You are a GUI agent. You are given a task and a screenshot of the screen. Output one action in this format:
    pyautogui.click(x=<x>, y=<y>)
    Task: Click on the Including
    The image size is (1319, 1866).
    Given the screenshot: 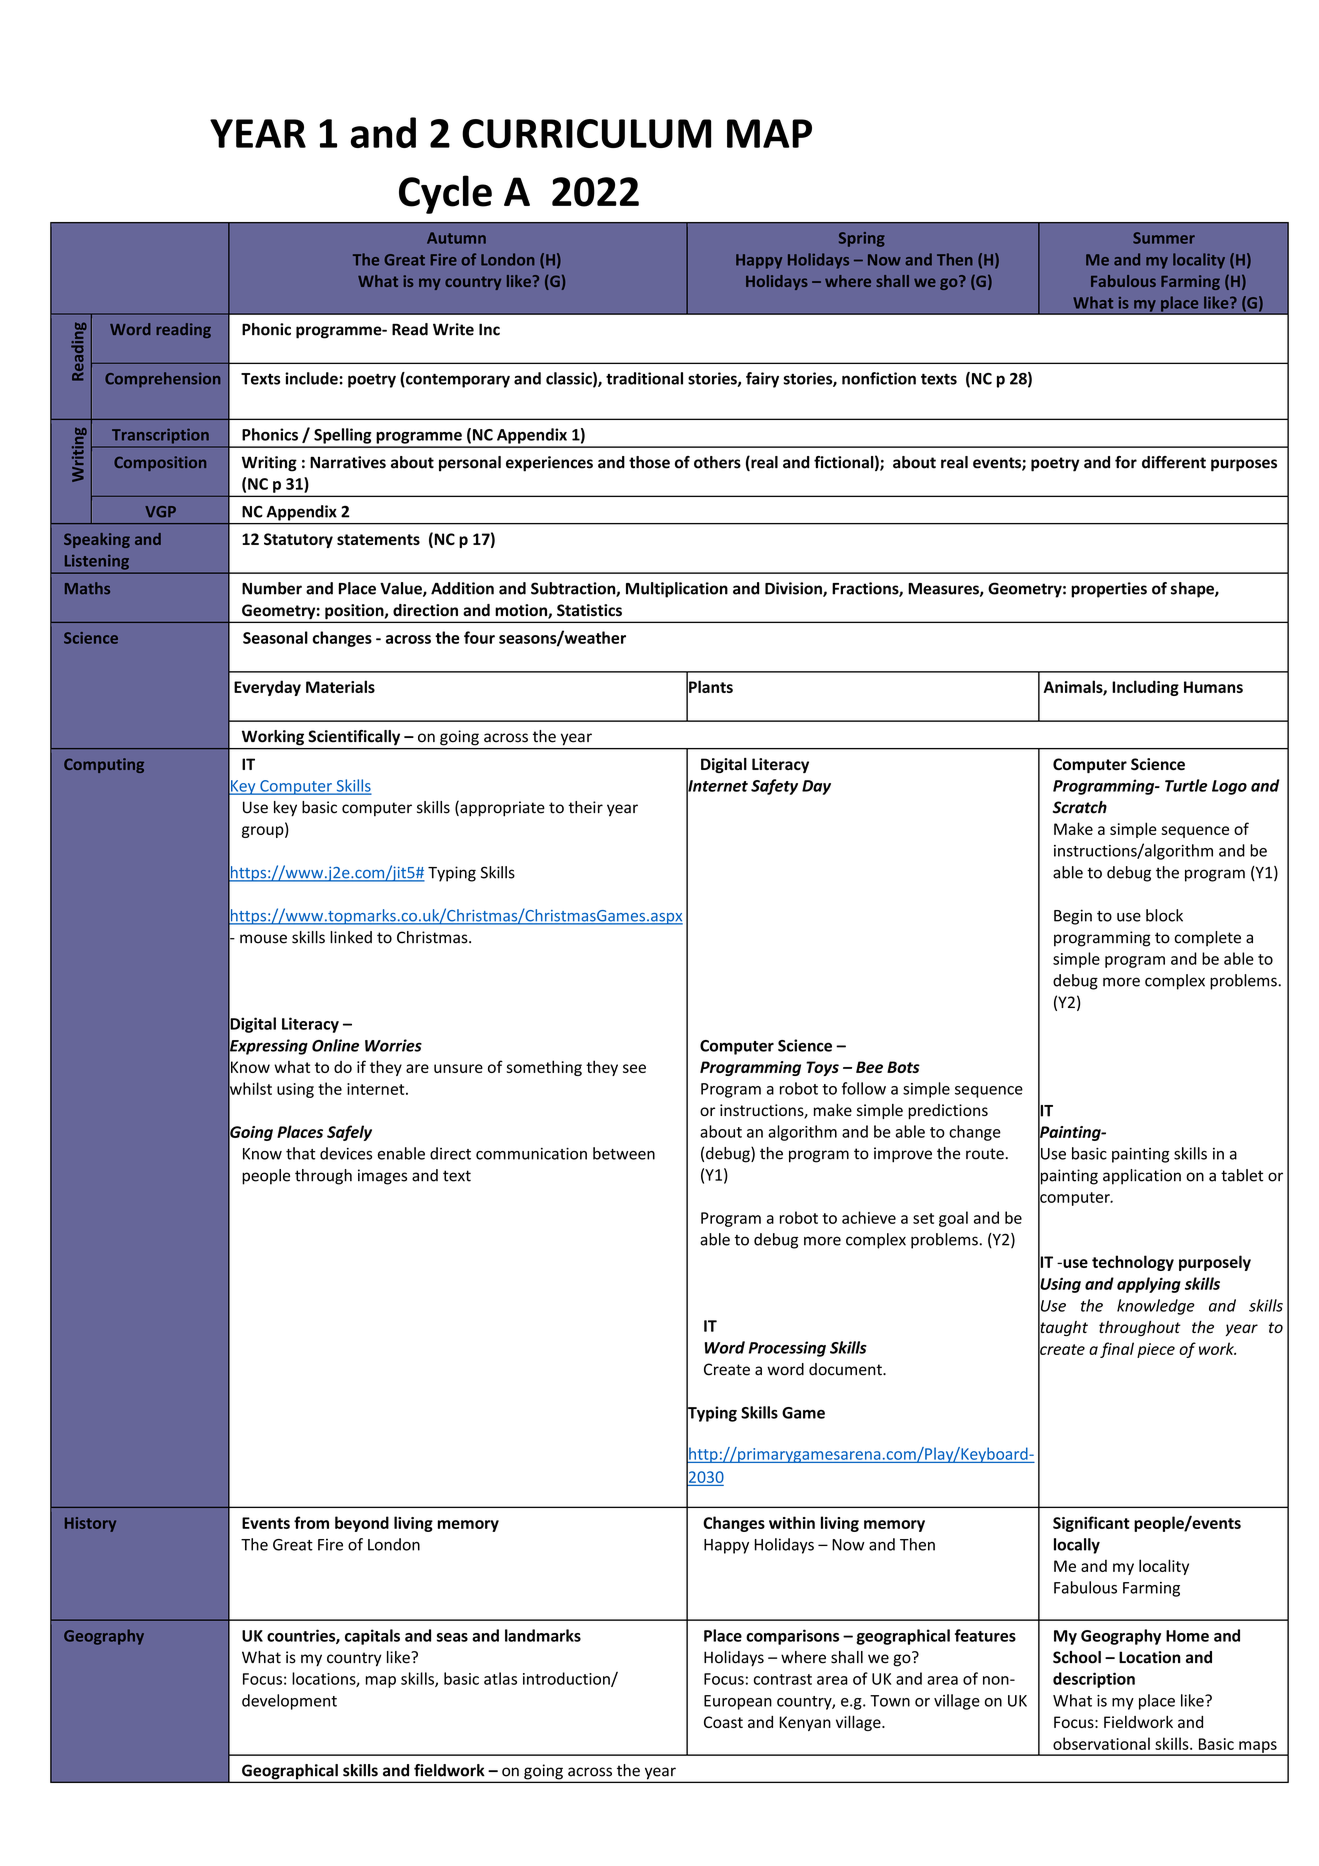 What is the action you would take?
    pyautogui.click(x=1145, y=688)
